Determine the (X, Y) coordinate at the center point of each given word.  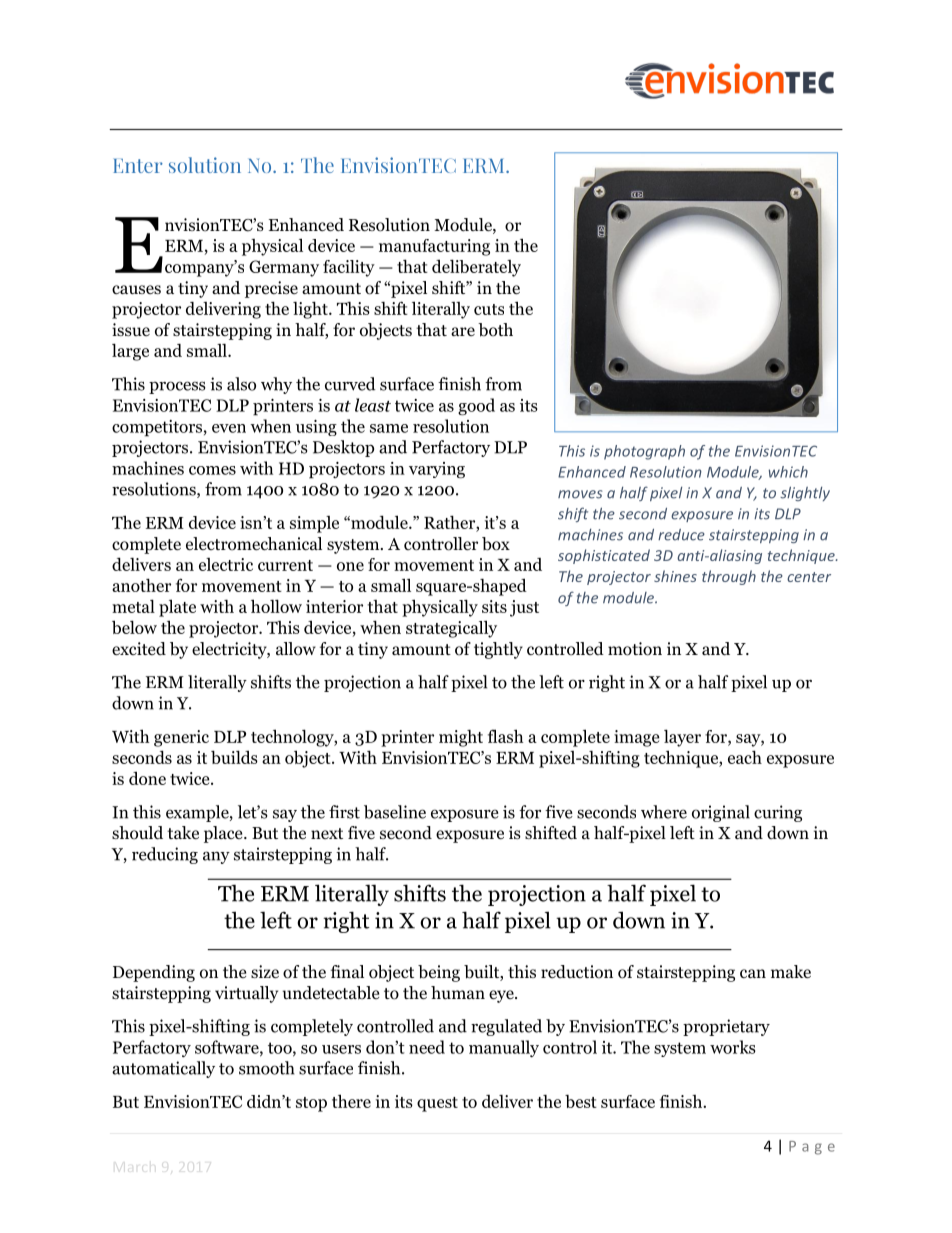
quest (437, 1104)
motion (635, 649)
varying (437, 470)
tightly (498, 650)
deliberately (476, 268)
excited (139, 649)
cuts (489, 309)
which (788, 472)
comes (212, 470)
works (733, 1047)
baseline (395, 812)
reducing (165, 855)
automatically (163, 1069)
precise (271, 289)
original (721, 813)
